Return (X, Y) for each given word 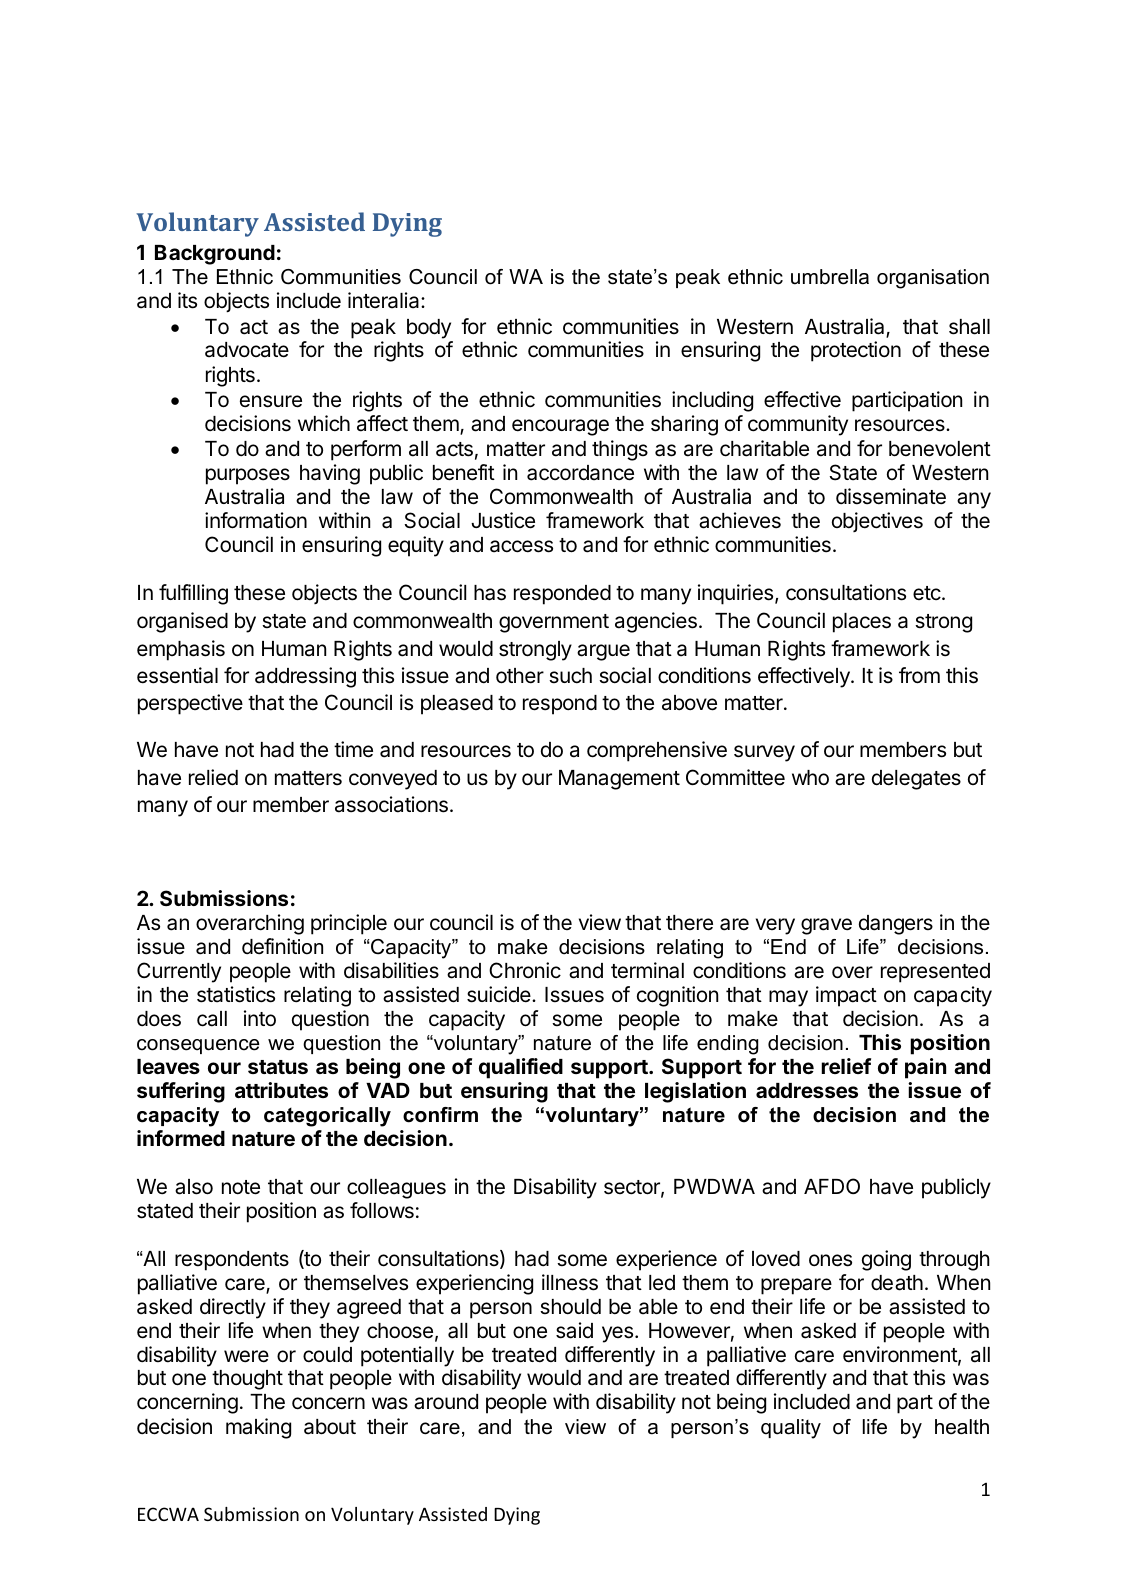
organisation (933, 279)
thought (247, 1380)
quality (791, 1429)
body (429, 329)
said (574, 1330)
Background (215, 255)
